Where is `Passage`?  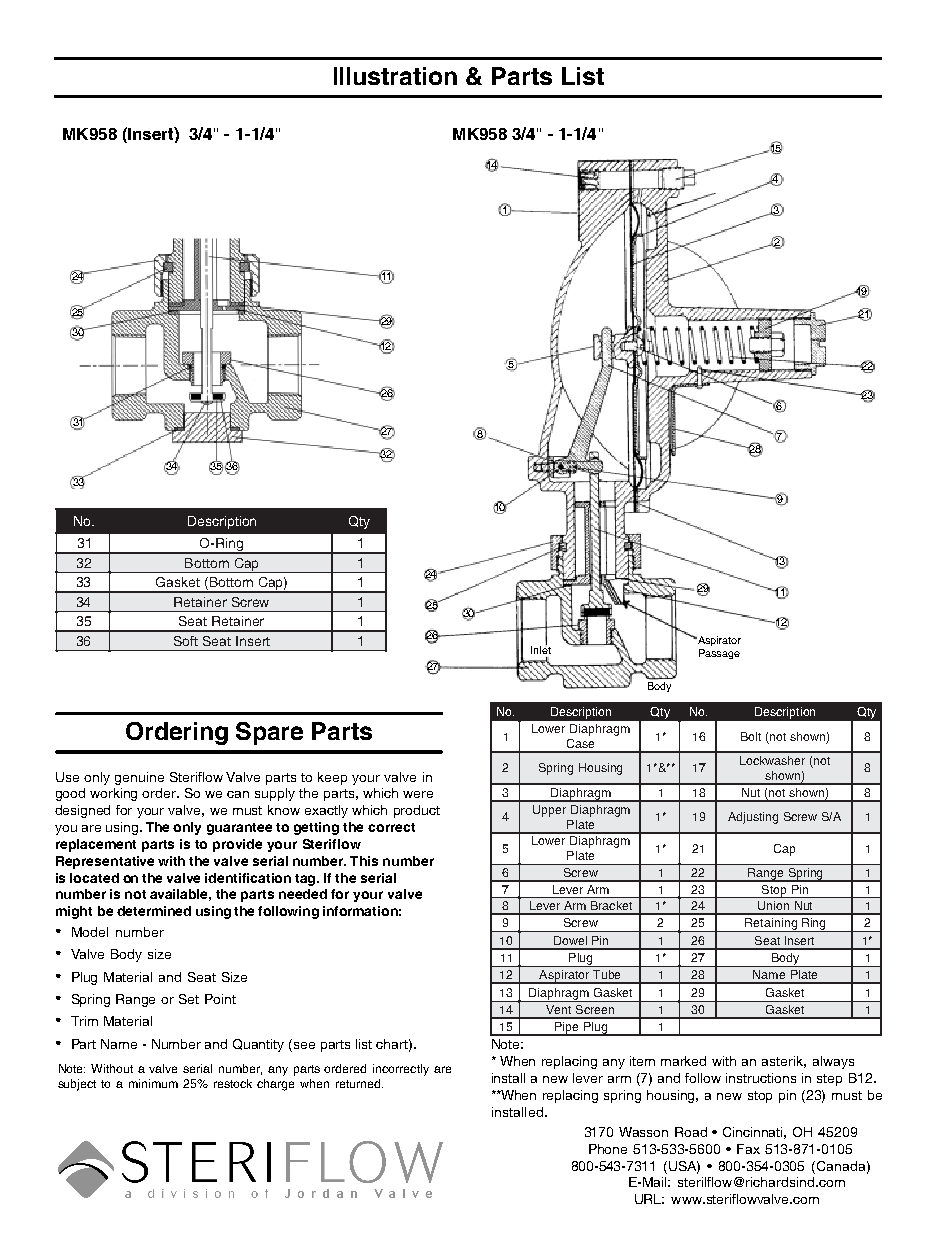 Passage is located at coordinates (719, 654).
